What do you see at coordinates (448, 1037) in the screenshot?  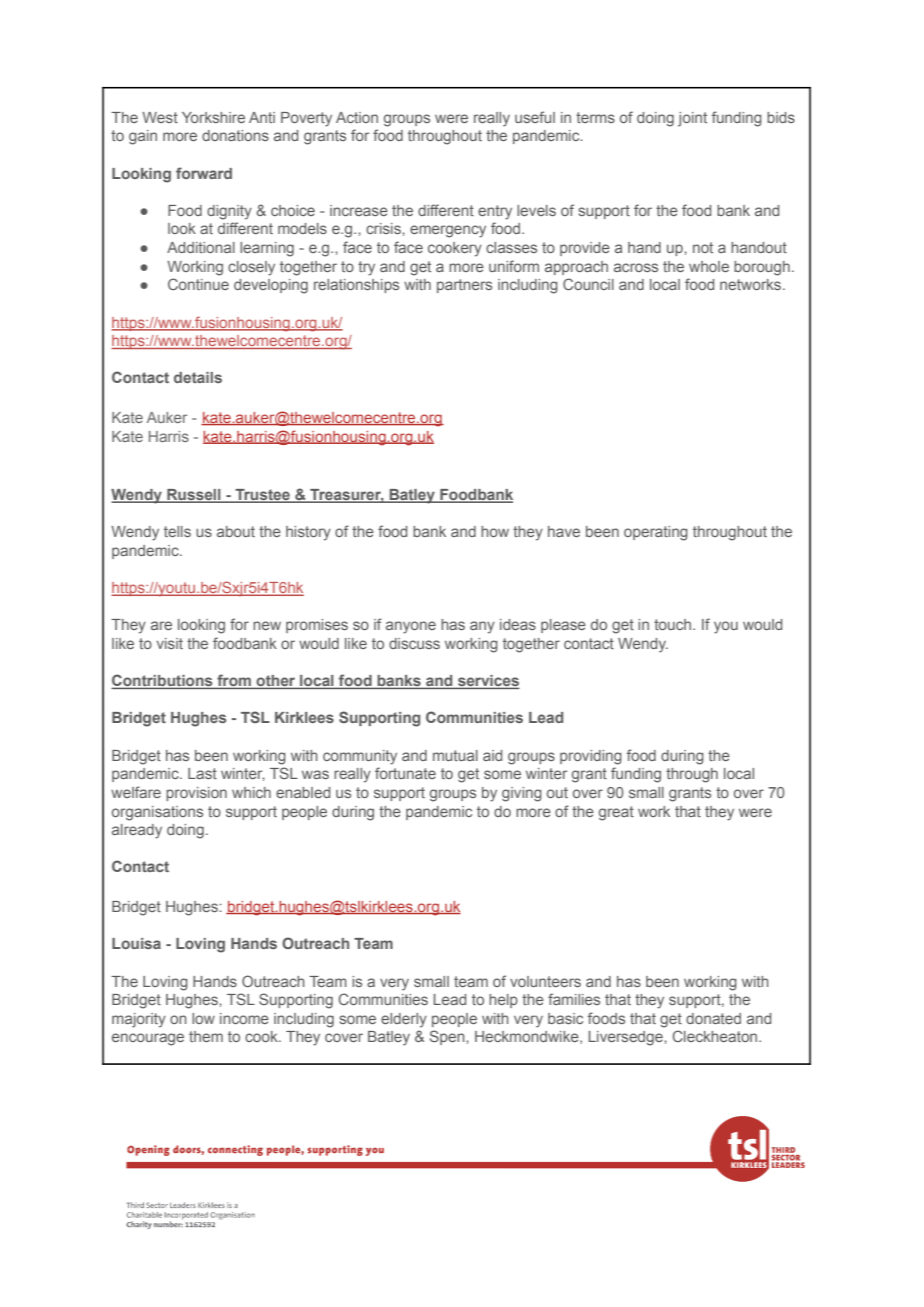 I see `Spen` at bounding box center [448, 1037].
